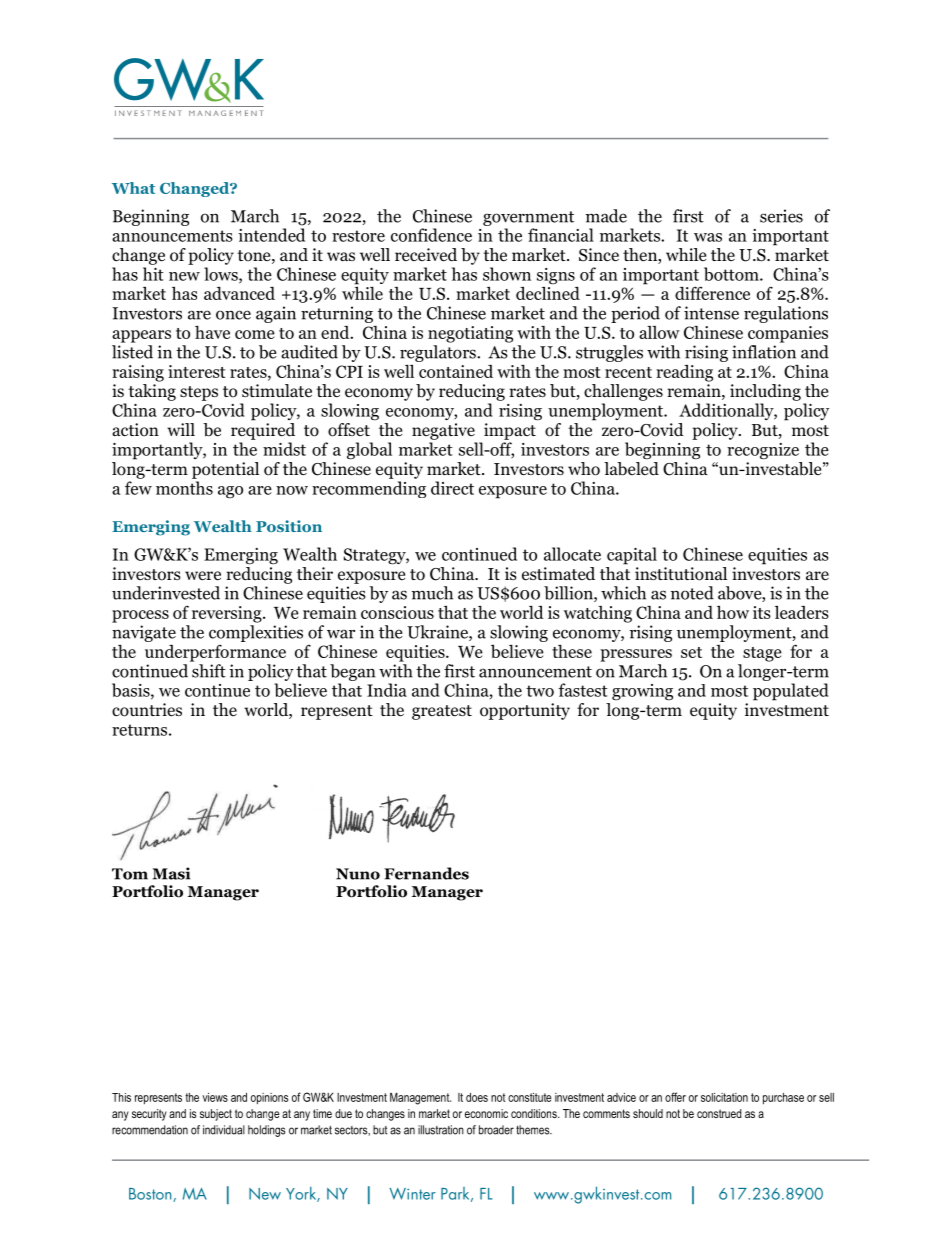  I want to click on greatest, so click(442, 712).
